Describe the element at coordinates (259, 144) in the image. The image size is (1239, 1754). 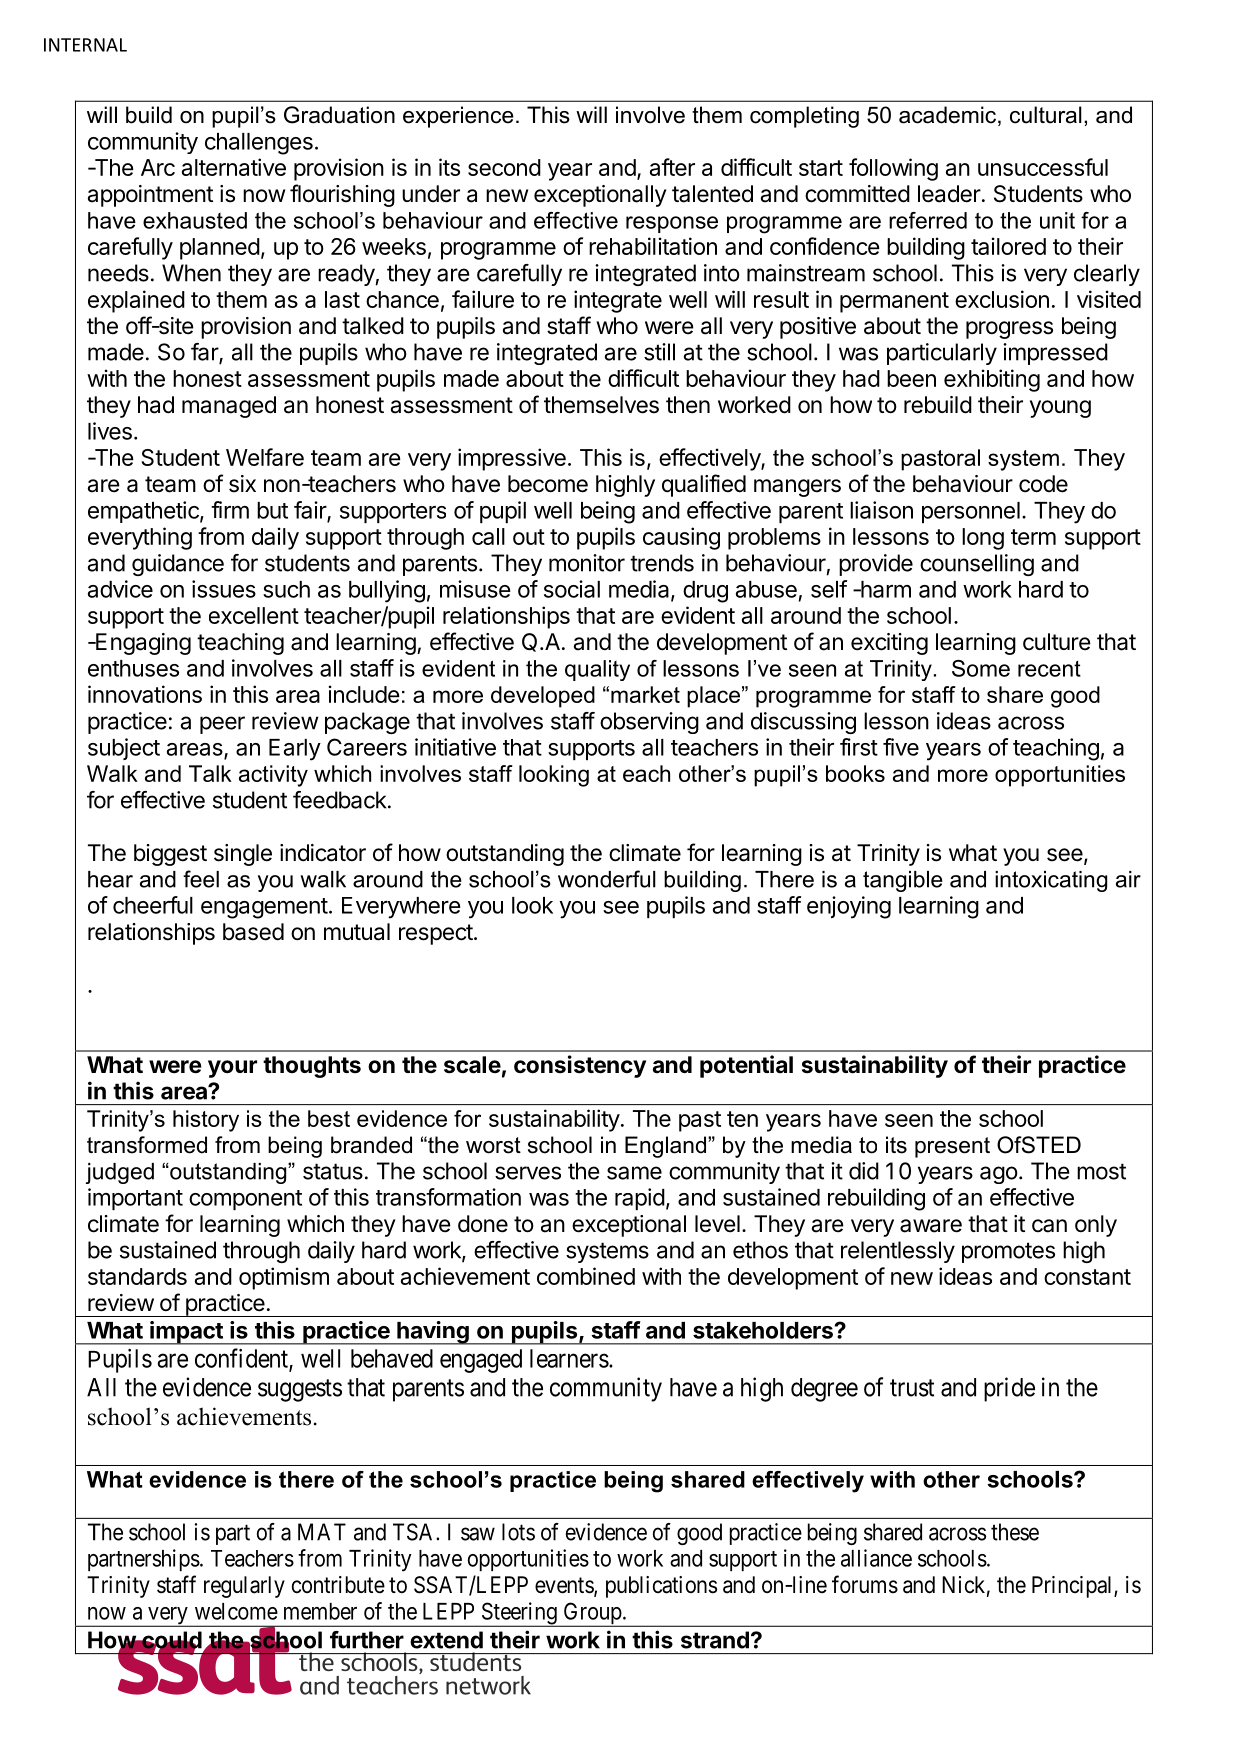
I see `challenges` at that location.
